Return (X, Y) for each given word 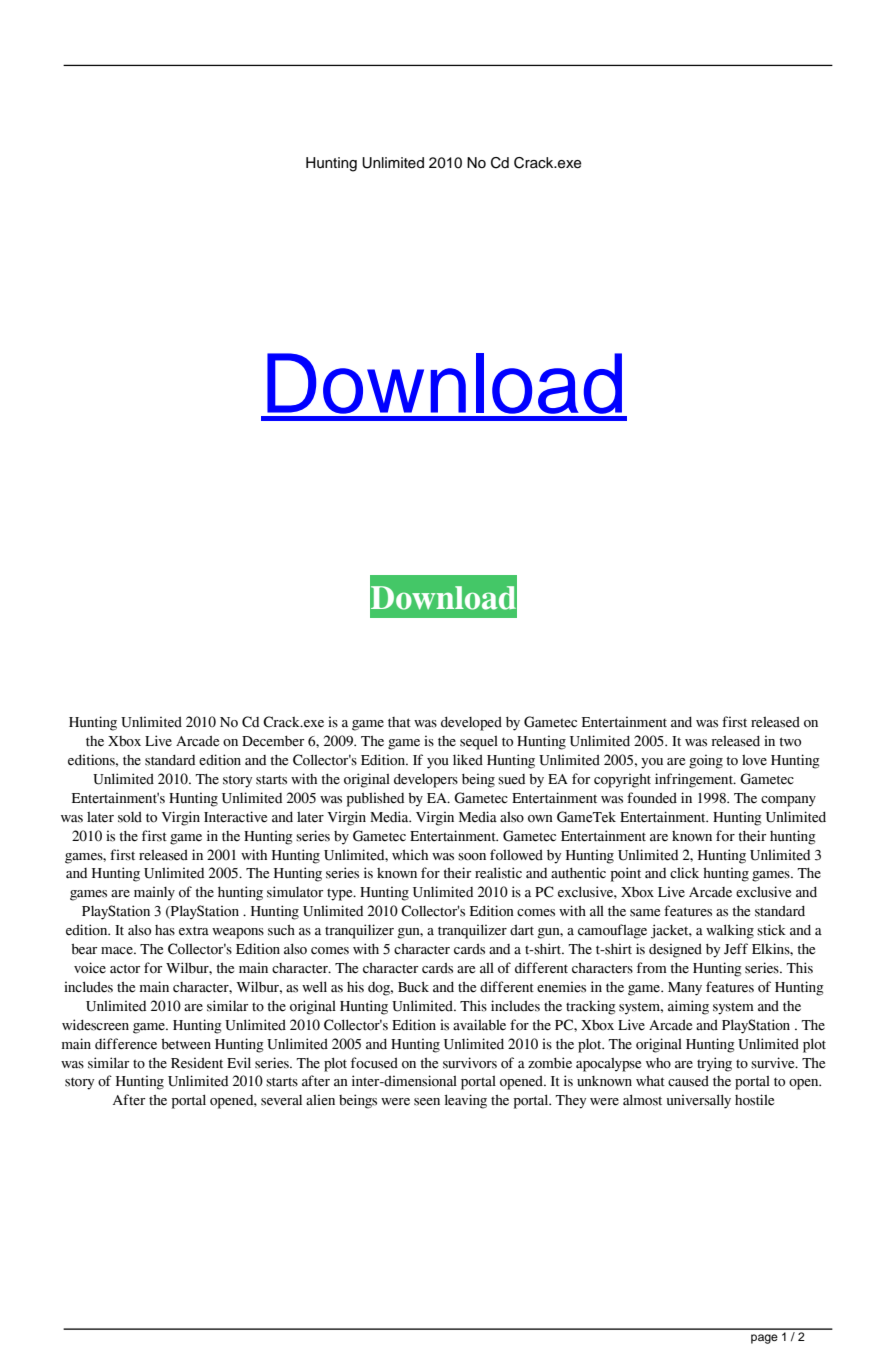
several (281, 1100)
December (273, 741)
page (764, 1339)
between (186, 1044)
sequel (479, 743)
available (479, 1025)
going (706, 761)
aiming (688, 1007)
